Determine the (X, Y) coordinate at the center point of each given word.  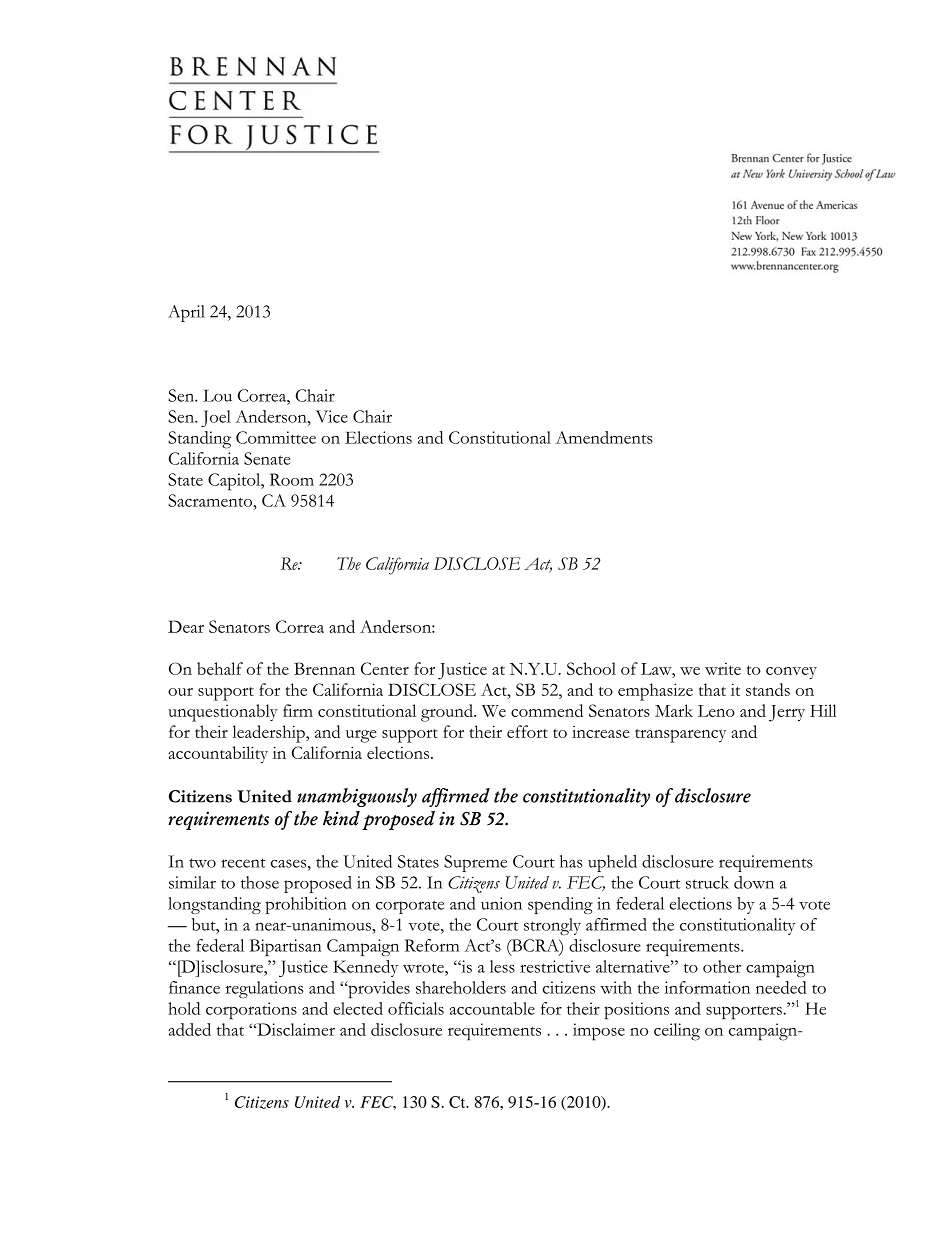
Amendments (604, 437)
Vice (332, 416)
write (723, 668)
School (591, 668)
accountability (218, 755)
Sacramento (211, 500)
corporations (251, 1011)
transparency (680, 736)
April (186, 313)
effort (527, 731)
